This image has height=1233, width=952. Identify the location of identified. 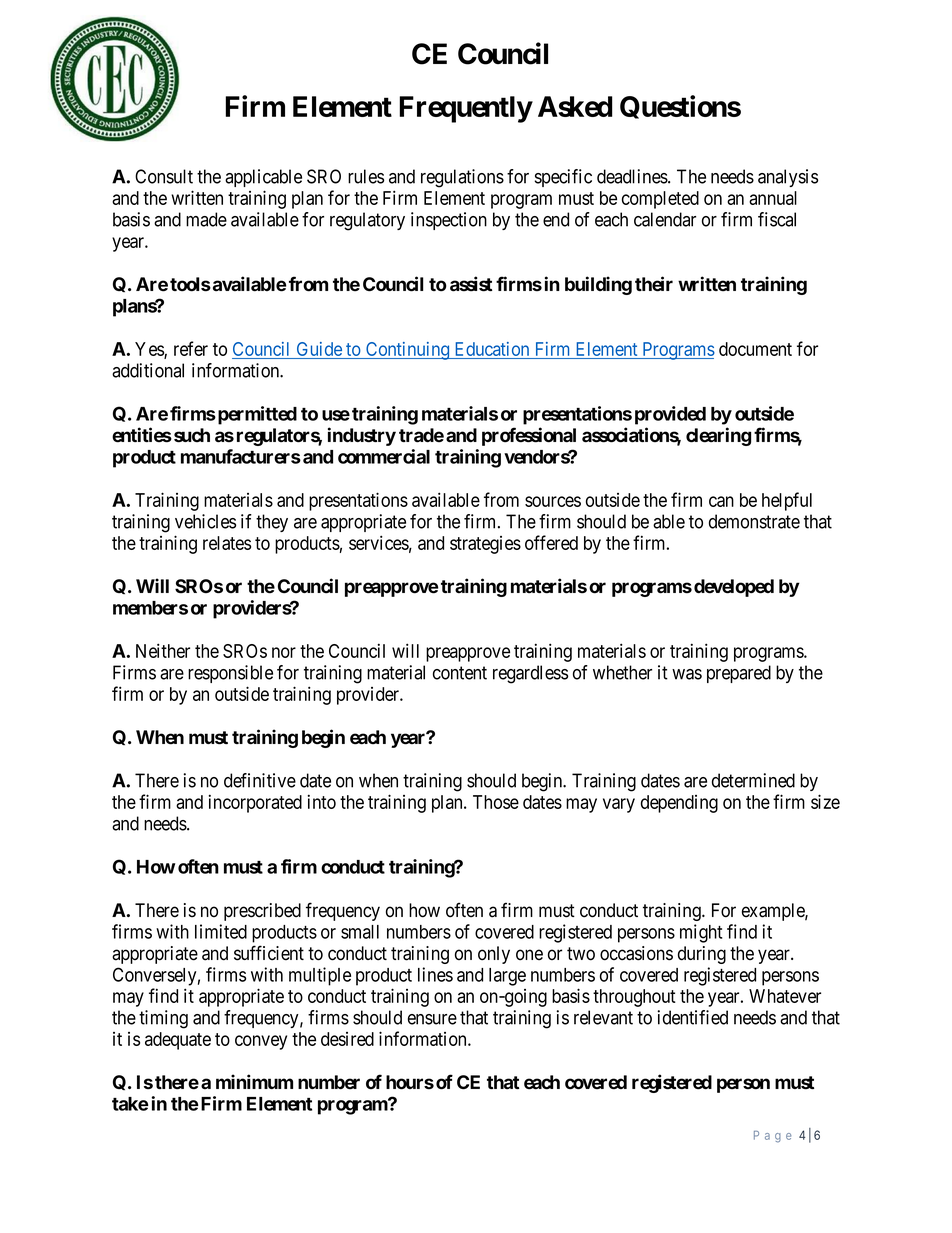
(693, 1017).
